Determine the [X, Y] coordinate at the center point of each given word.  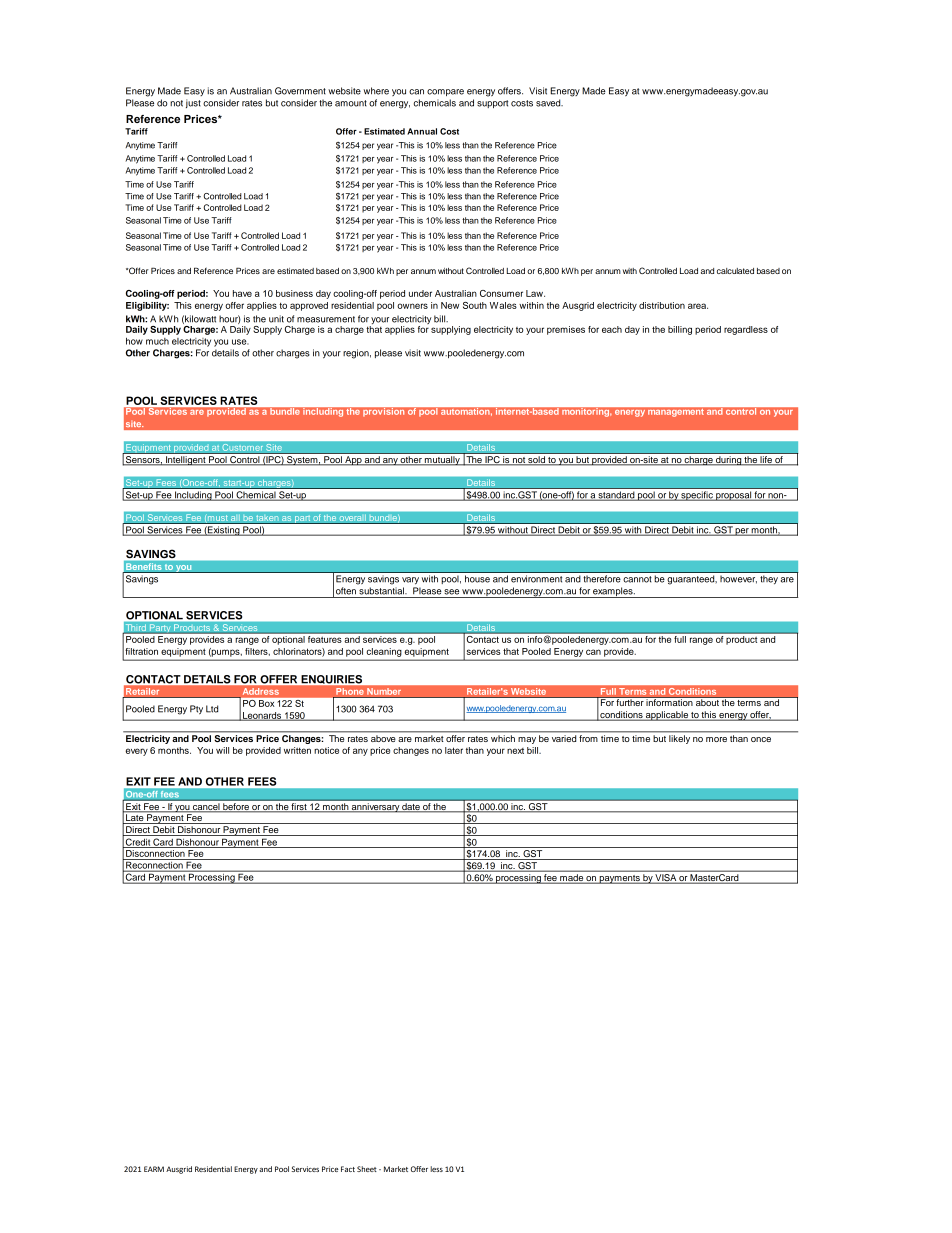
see [451, 592]
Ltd [212, 709]
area [698, 306]
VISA [666, 879]
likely [679, 739]
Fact [348, 1169]
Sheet [367, 1169]
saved [549, 103]
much [157, 341]
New [450, 305]
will [222, 750]
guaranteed [692, 580]
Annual [422, 131]
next [515, 751]
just [193, 103]
